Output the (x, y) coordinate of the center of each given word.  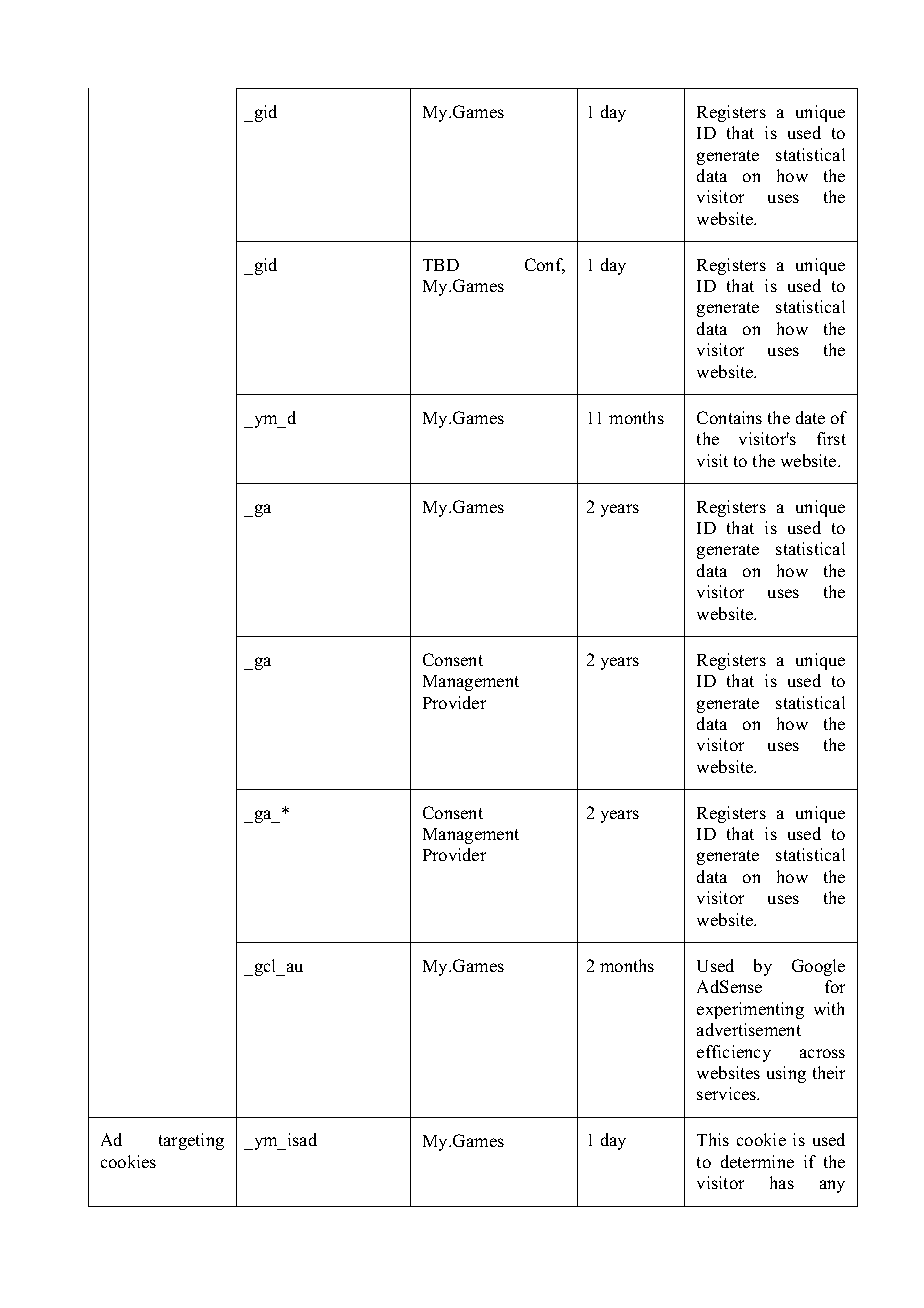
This (713, 1139)
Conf (545, 266)
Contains (729, 417)
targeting (191, 1141)
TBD (441, 265)
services (728, 1093)
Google (818, 967)
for (835, 986)
